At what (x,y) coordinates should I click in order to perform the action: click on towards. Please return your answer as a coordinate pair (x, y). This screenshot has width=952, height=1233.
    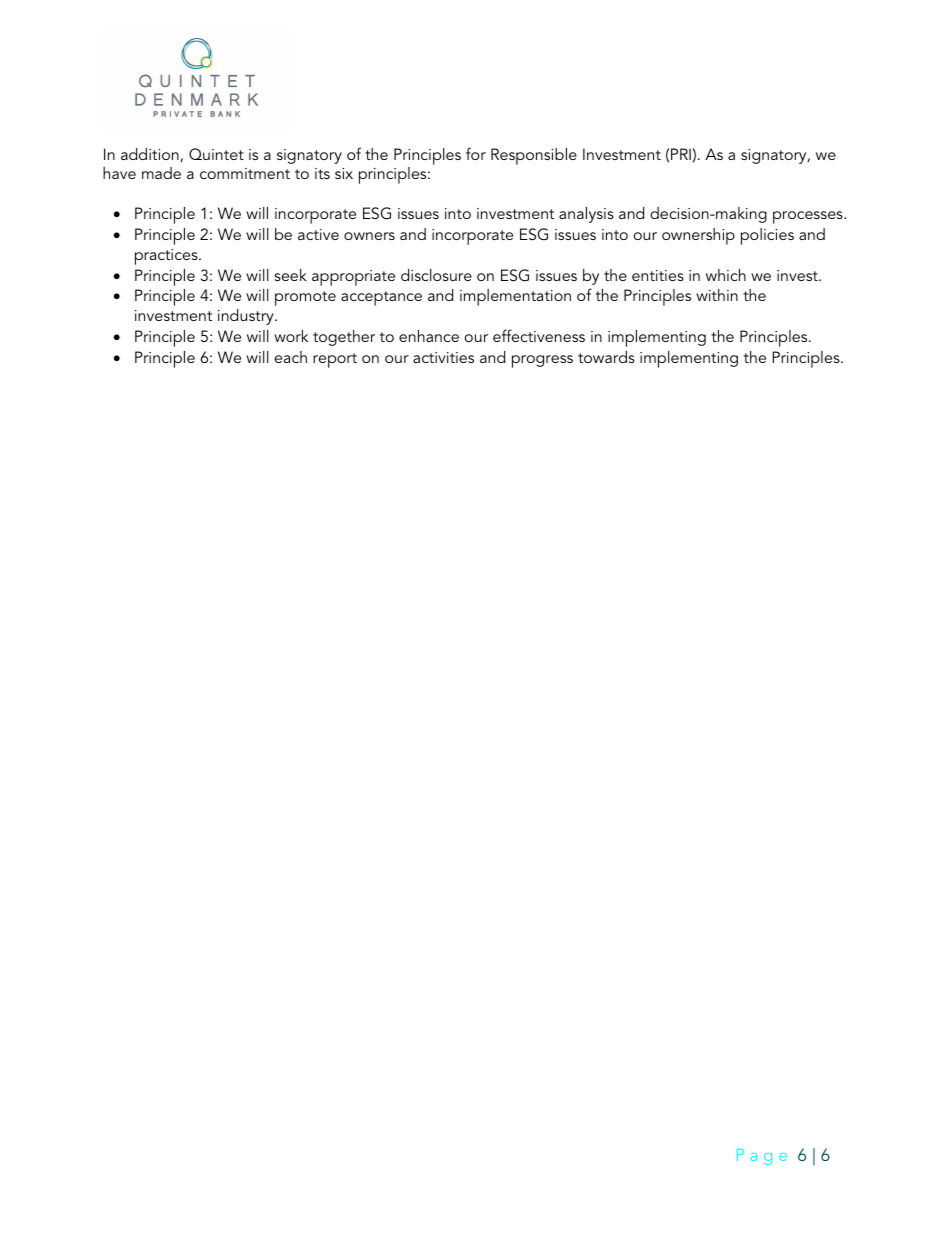
    Looking at the image, I should click on (606, 357).
